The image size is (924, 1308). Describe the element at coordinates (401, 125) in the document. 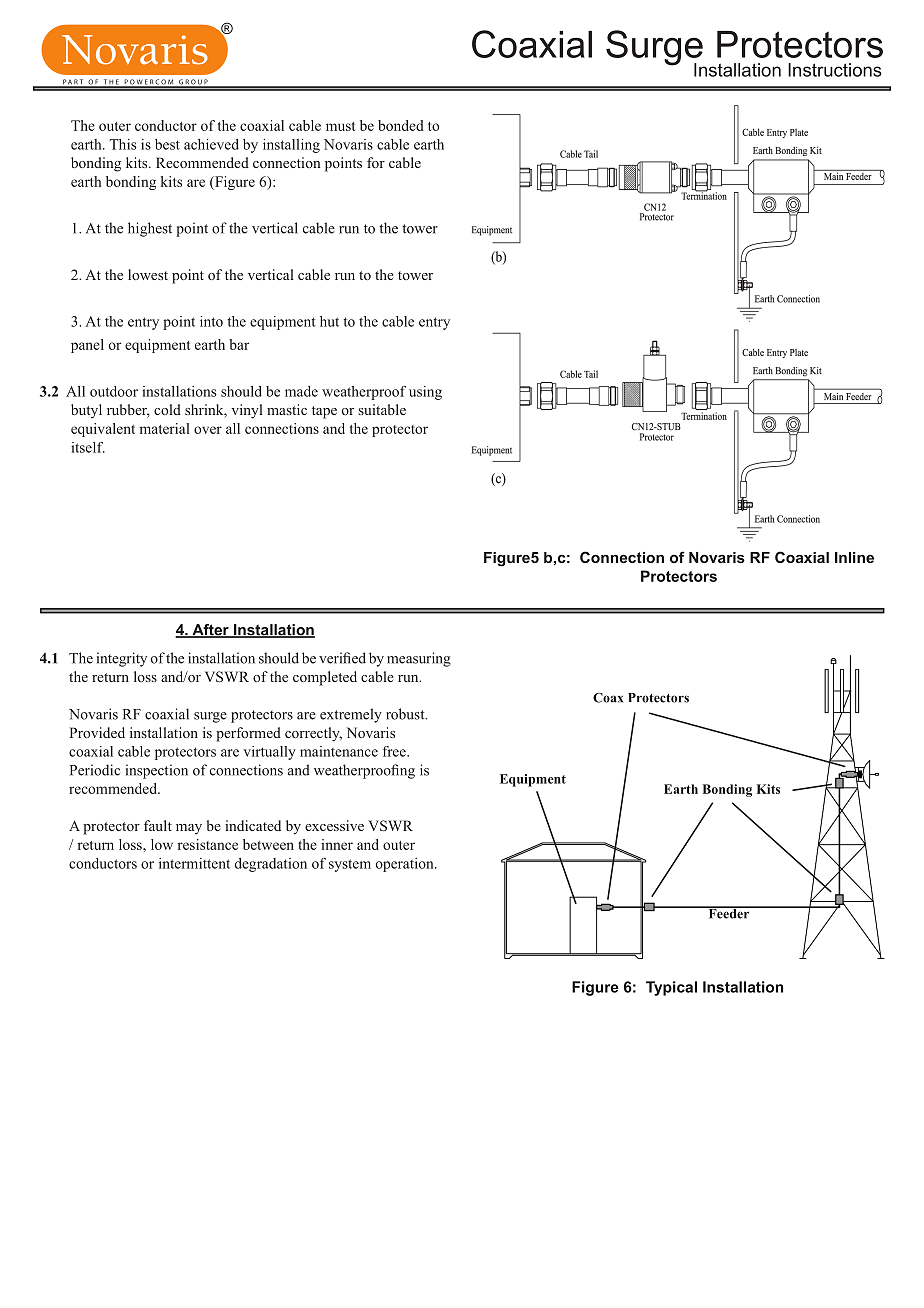

I see `bonded` at that location.
